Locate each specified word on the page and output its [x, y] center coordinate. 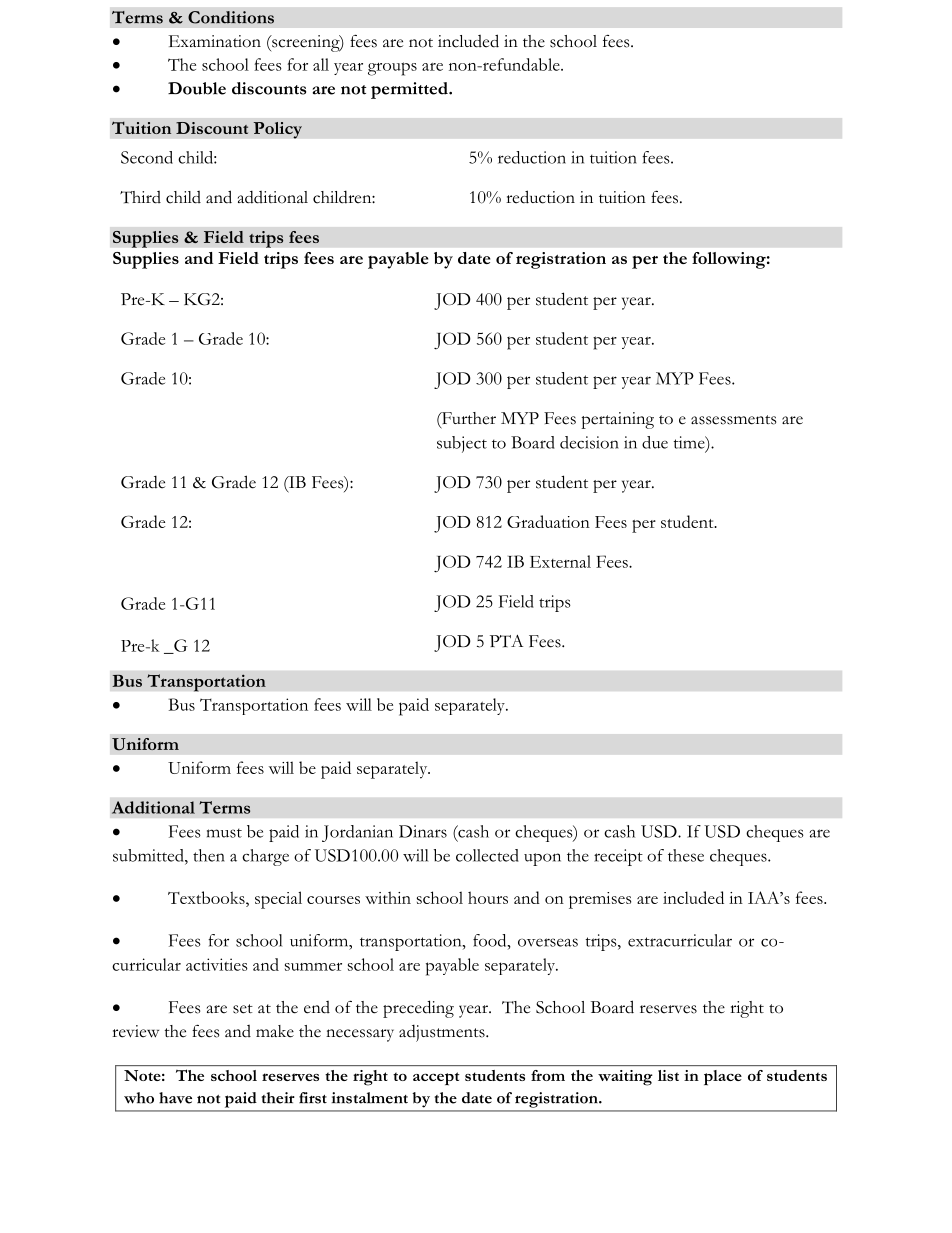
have [175, 1098]
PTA [506, 641]
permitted [410, 90]
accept [436, 1079]
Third [140, 197]
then [209, 855]
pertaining [617, 420]
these [686, 855]
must [224, 833]
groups [392, 69]
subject [462, 444]
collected [487, 855]
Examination [215, 41]
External [560, 561]
